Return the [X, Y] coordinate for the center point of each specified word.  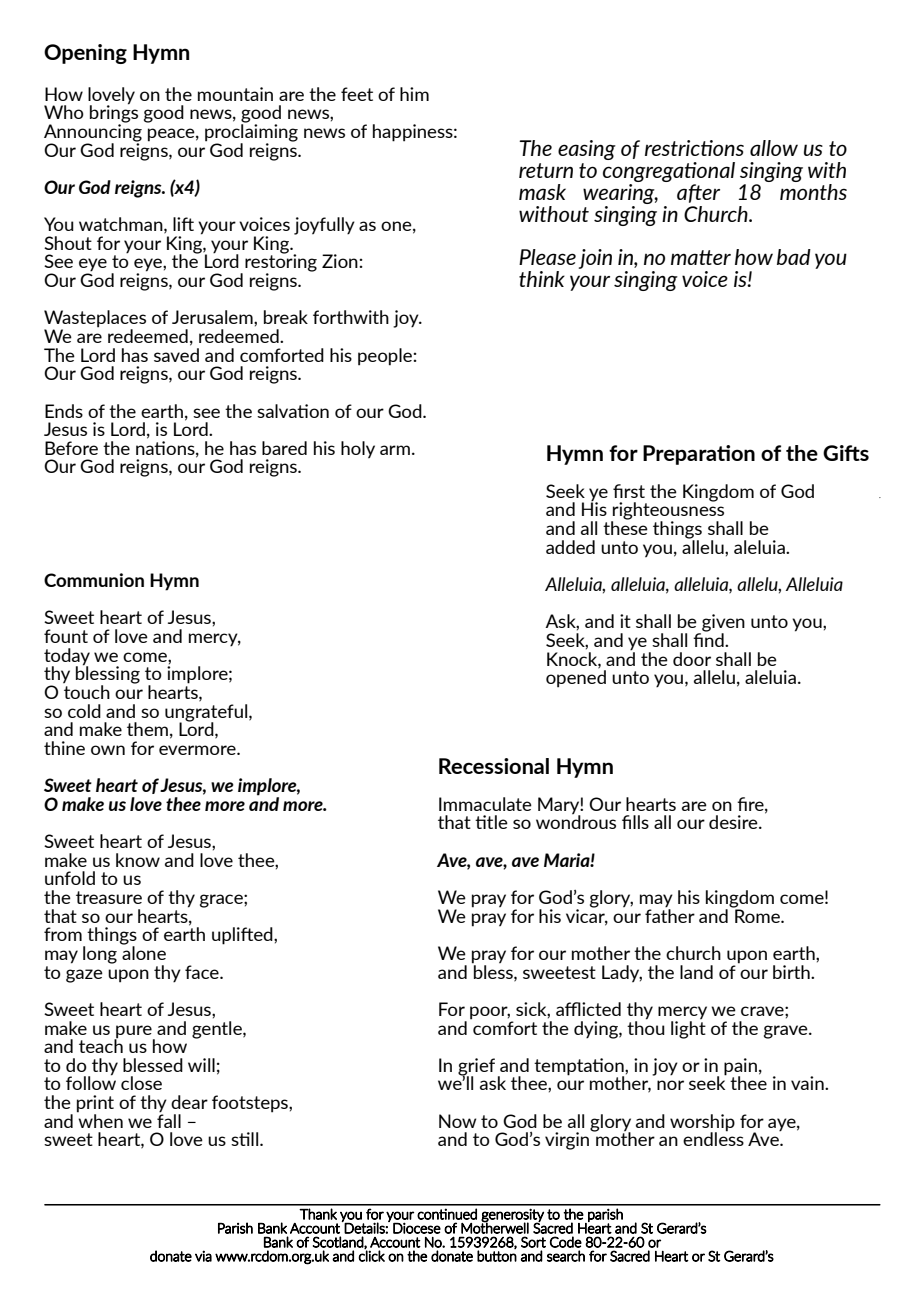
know [138, 860]
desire [734, 822]
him [414, 94]
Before [71, 448]
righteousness [667, 511]
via [203, 1256]
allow [774, 148]
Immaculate [485, 804]
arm [395, 450]
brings [114, 114]
